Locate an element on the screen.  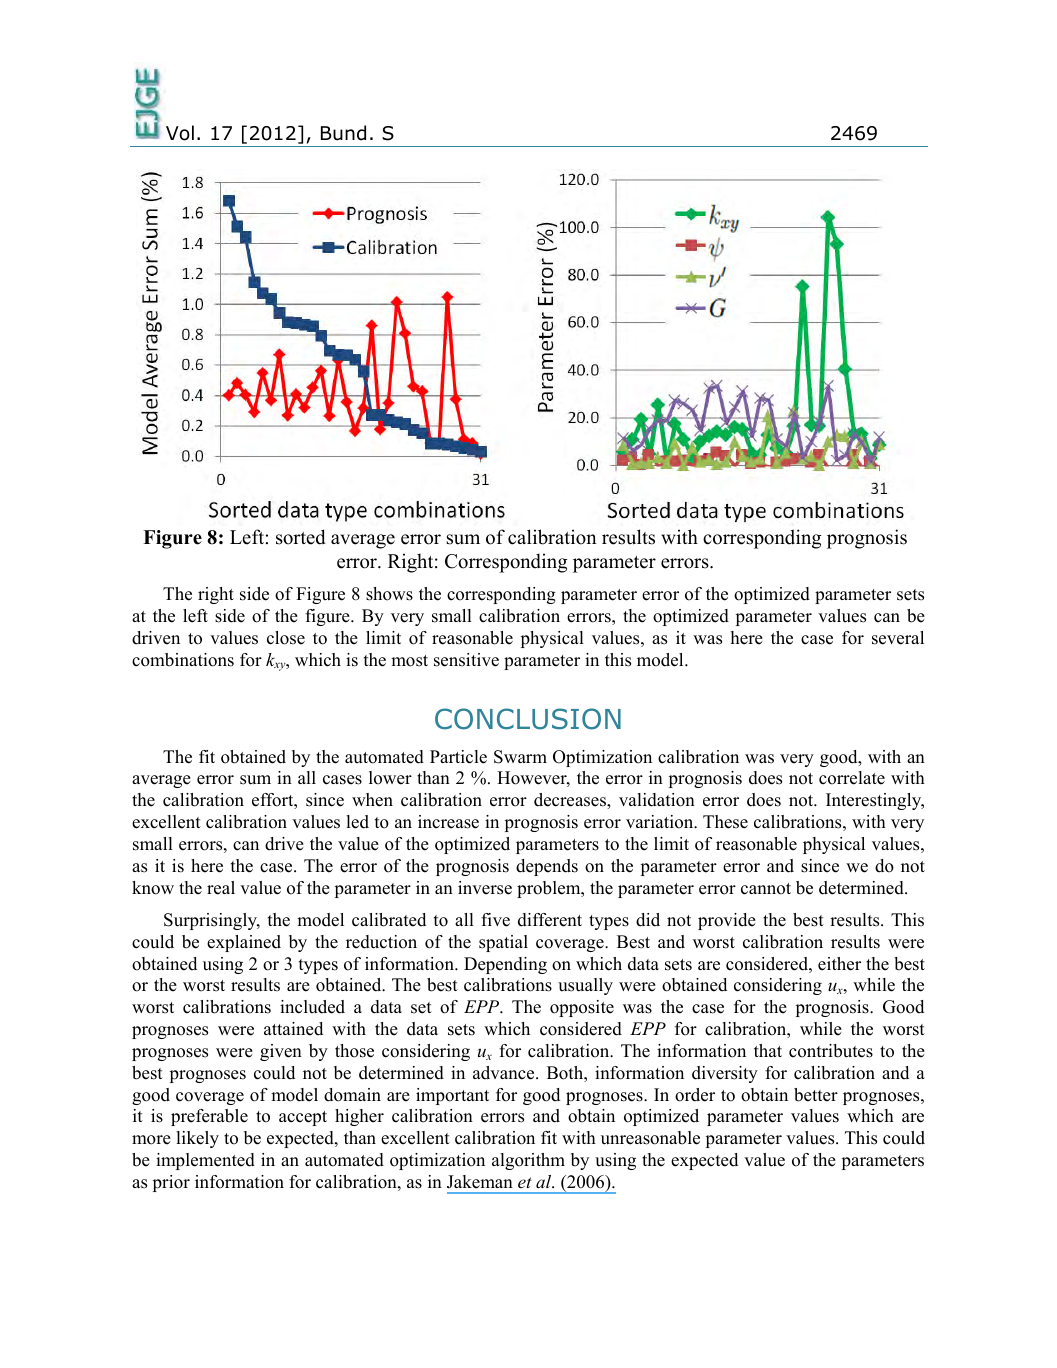
real is located at coordinates (221, 888).
